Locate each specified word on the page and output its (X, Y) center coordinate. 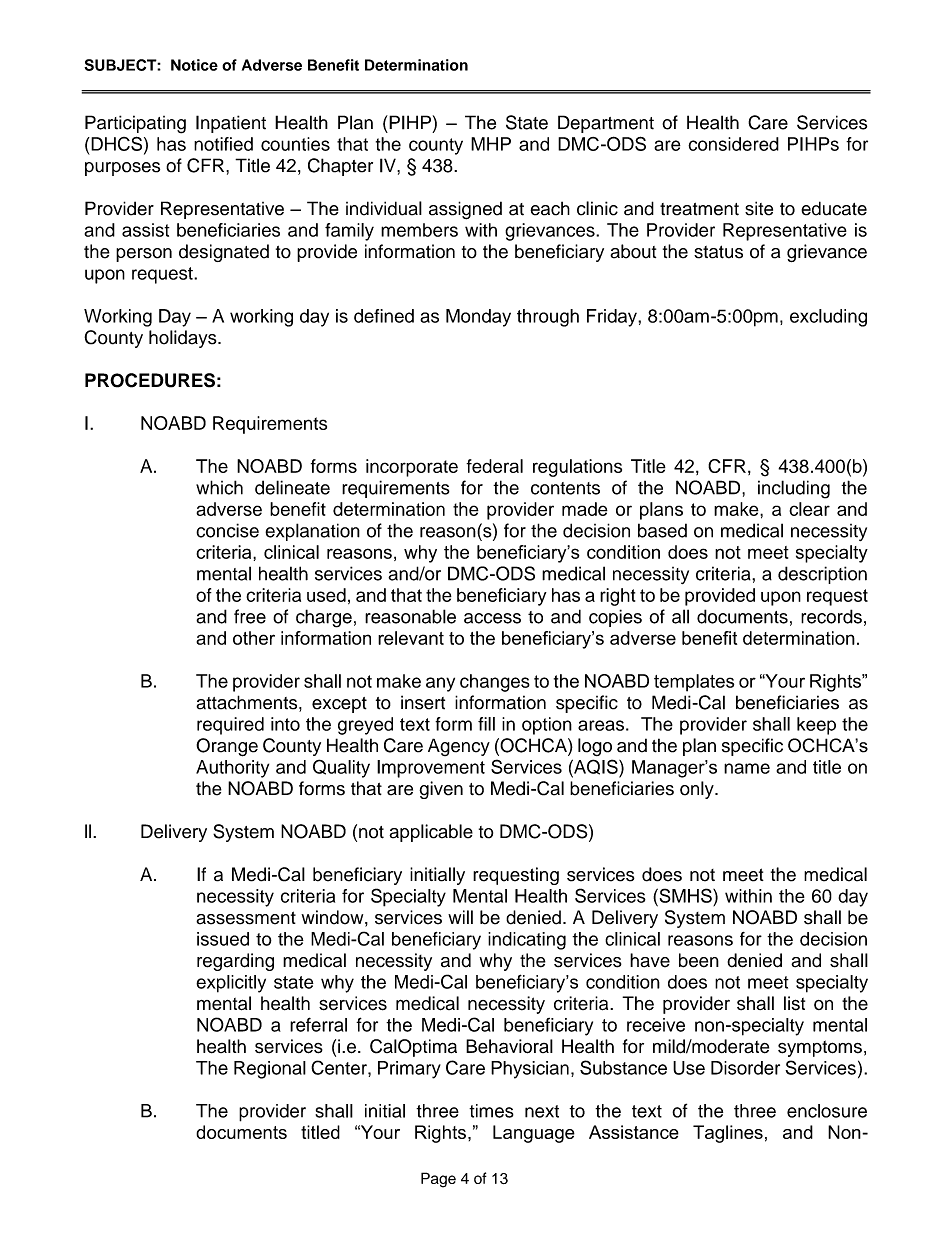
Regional (270, 1070)
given (441, 790)
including (794, 489)
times (491, 1111)
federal (494, 466)
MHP (491, 144)
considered (733, 144)
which (219, 487)
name (747, 768)
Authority (232, 769)
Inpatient (231, 124)
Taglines (728, 1134)
